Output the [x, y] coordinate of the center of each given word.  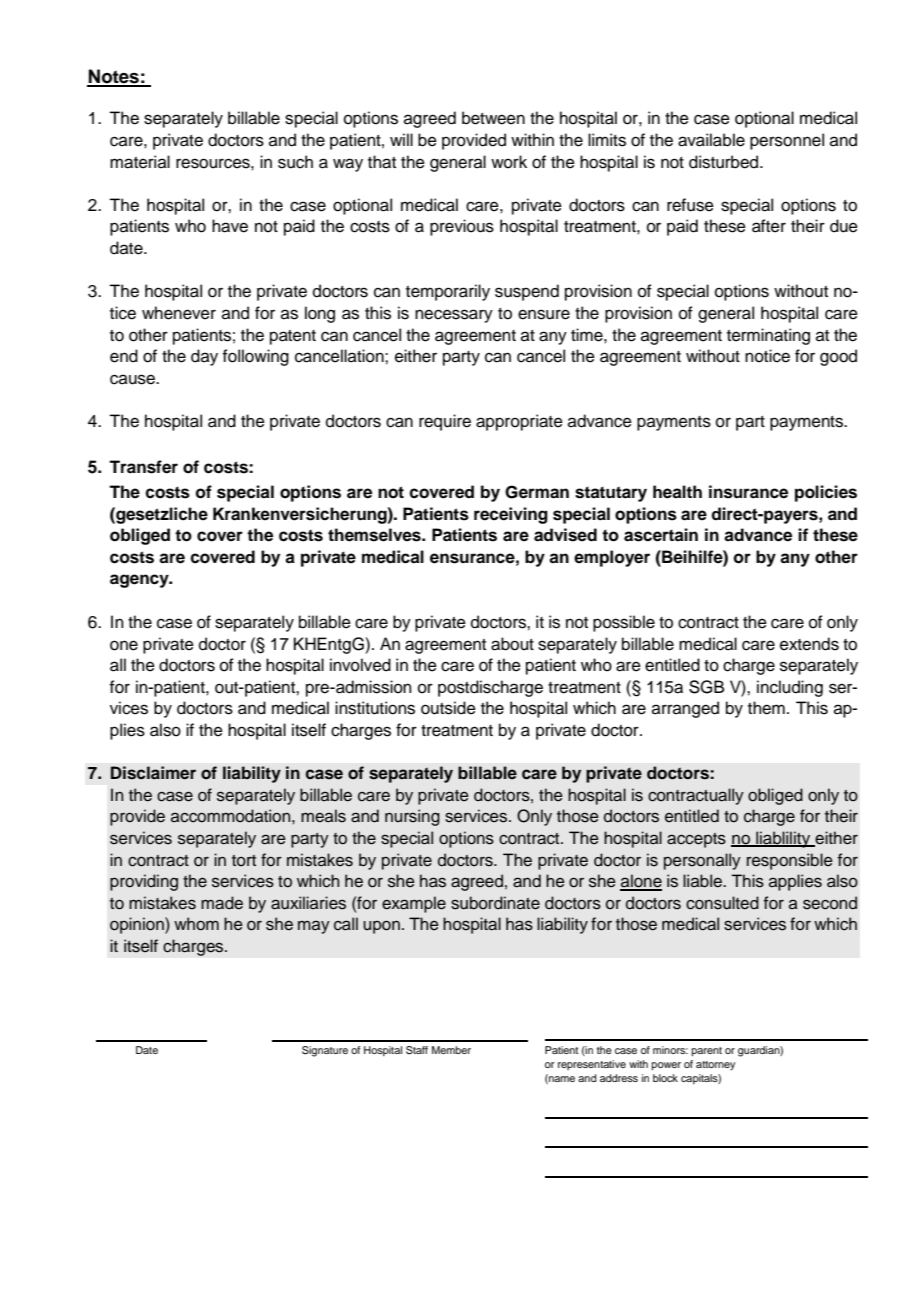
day [204, 357]
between [493, 118]
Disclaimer [153, 773]
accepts [696, 840]
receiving [511, 515]
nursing [412, 817]
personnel [787, 141]
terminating [768, 336]
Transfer [143, 467]
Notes [114, 77]
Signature [325, 1051]
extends [809, 644]
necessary [454, 316]
